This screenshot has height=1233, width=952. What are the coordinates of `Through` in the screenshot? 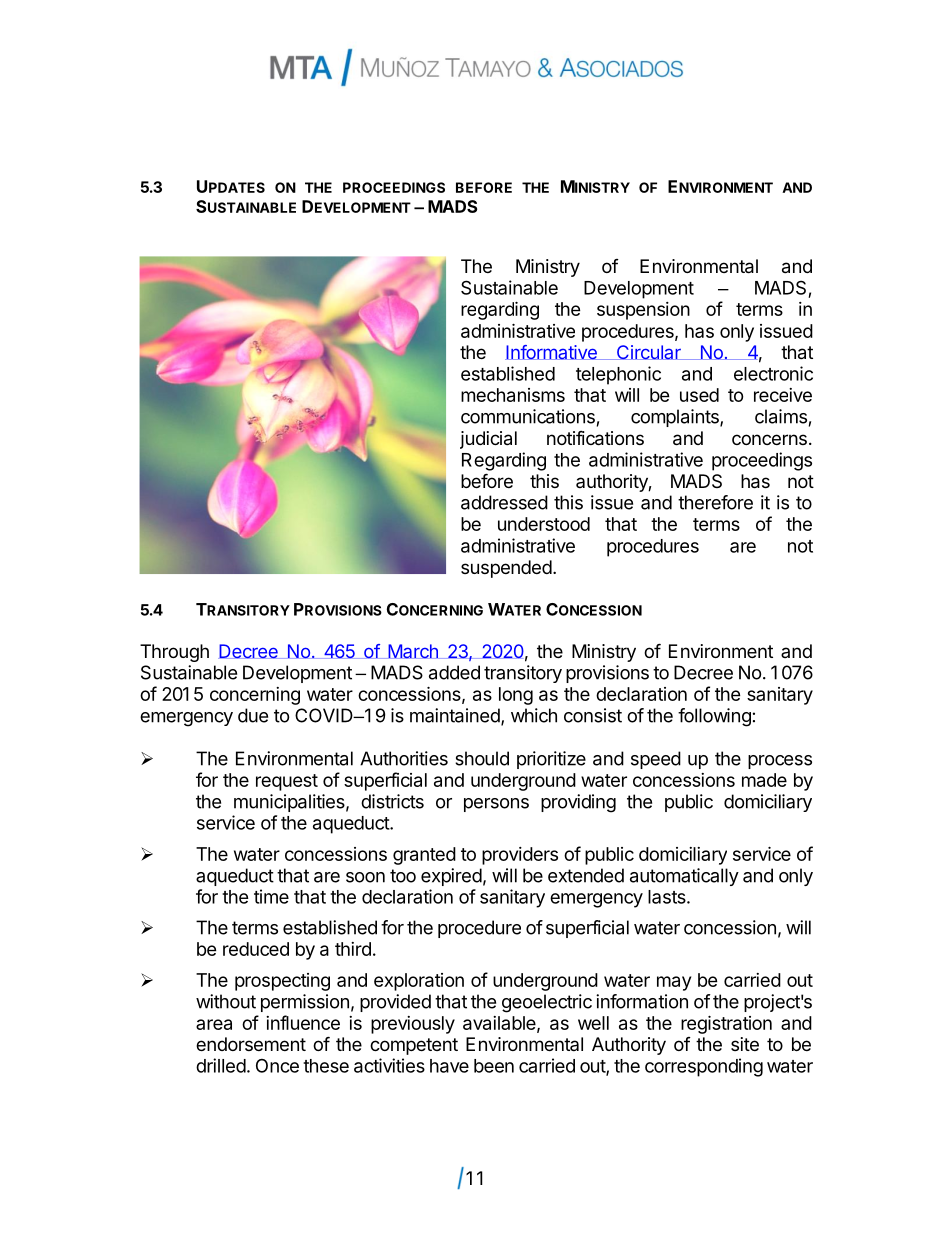 It's located at (174, 653).
